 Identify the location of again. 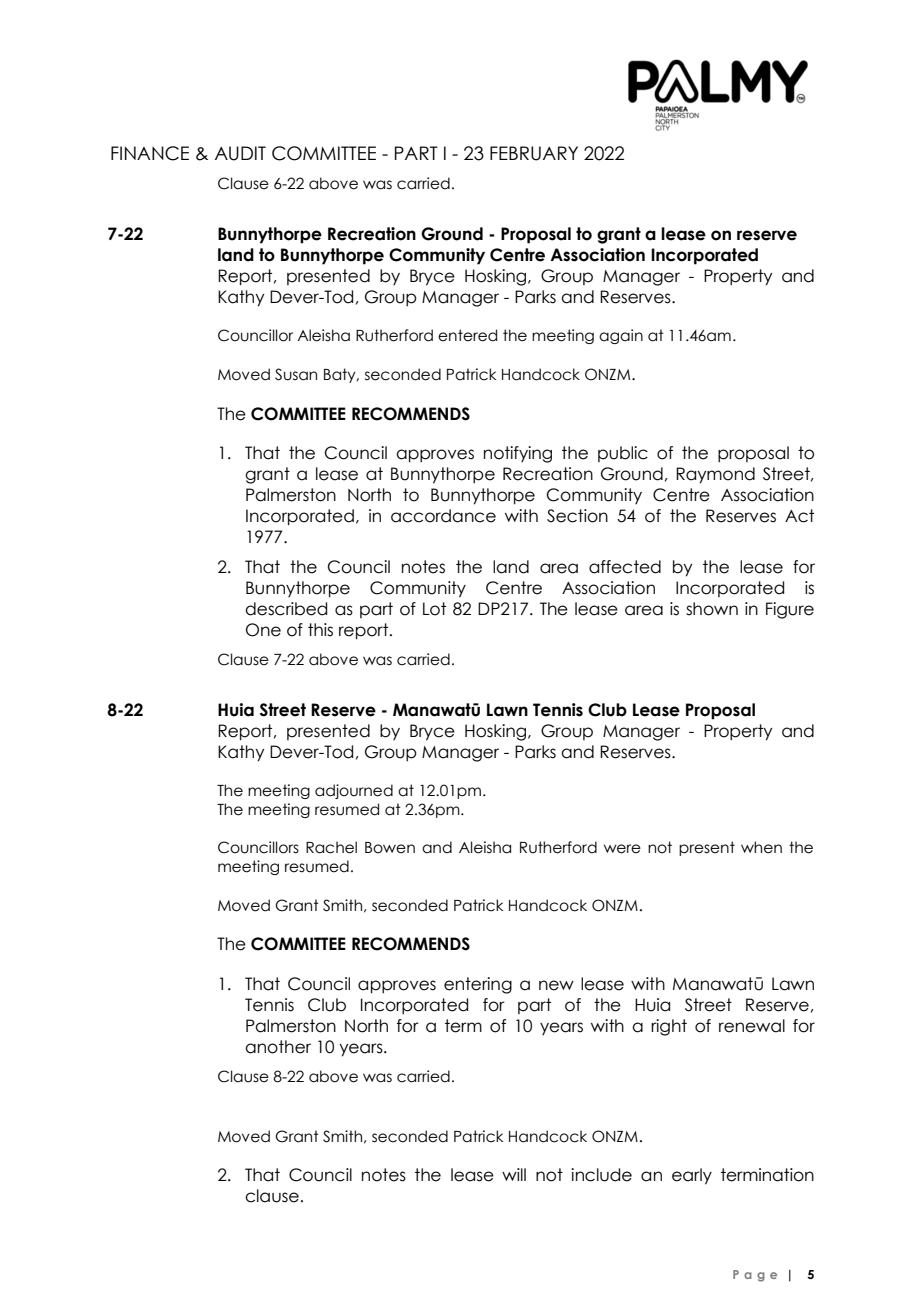
(621, 336).
